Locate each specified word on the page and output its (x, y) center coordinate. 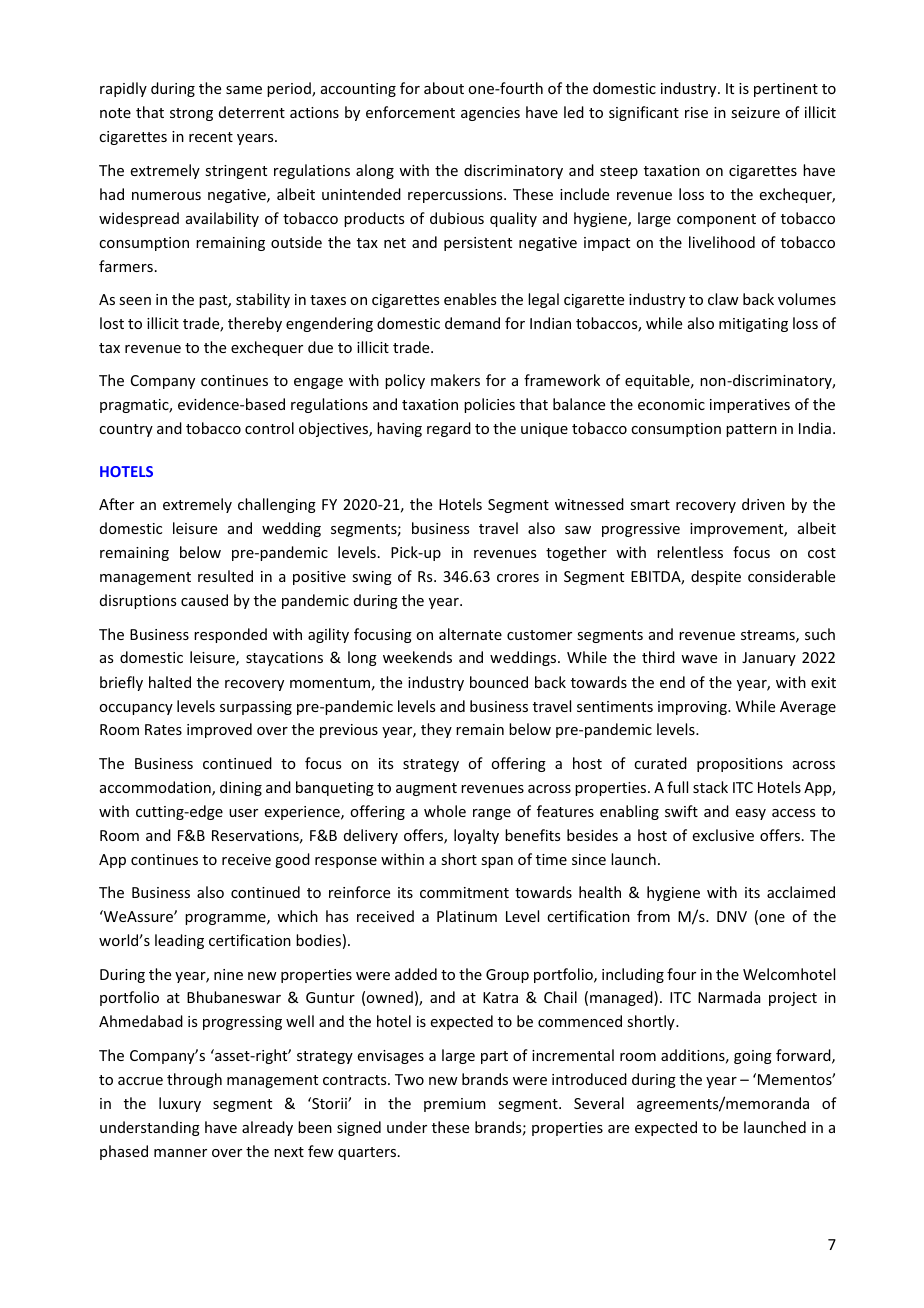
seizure (755, 112)
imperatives (750, 406)
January (769, 659)
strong (191, 114)
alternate (470, 634)
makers (455, 380)
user (243, 813)
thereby (255, 324)
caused (204, 600)
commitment (464, 892)
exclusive (723, 835)
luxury (180, 1104)
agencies (490, 114)
